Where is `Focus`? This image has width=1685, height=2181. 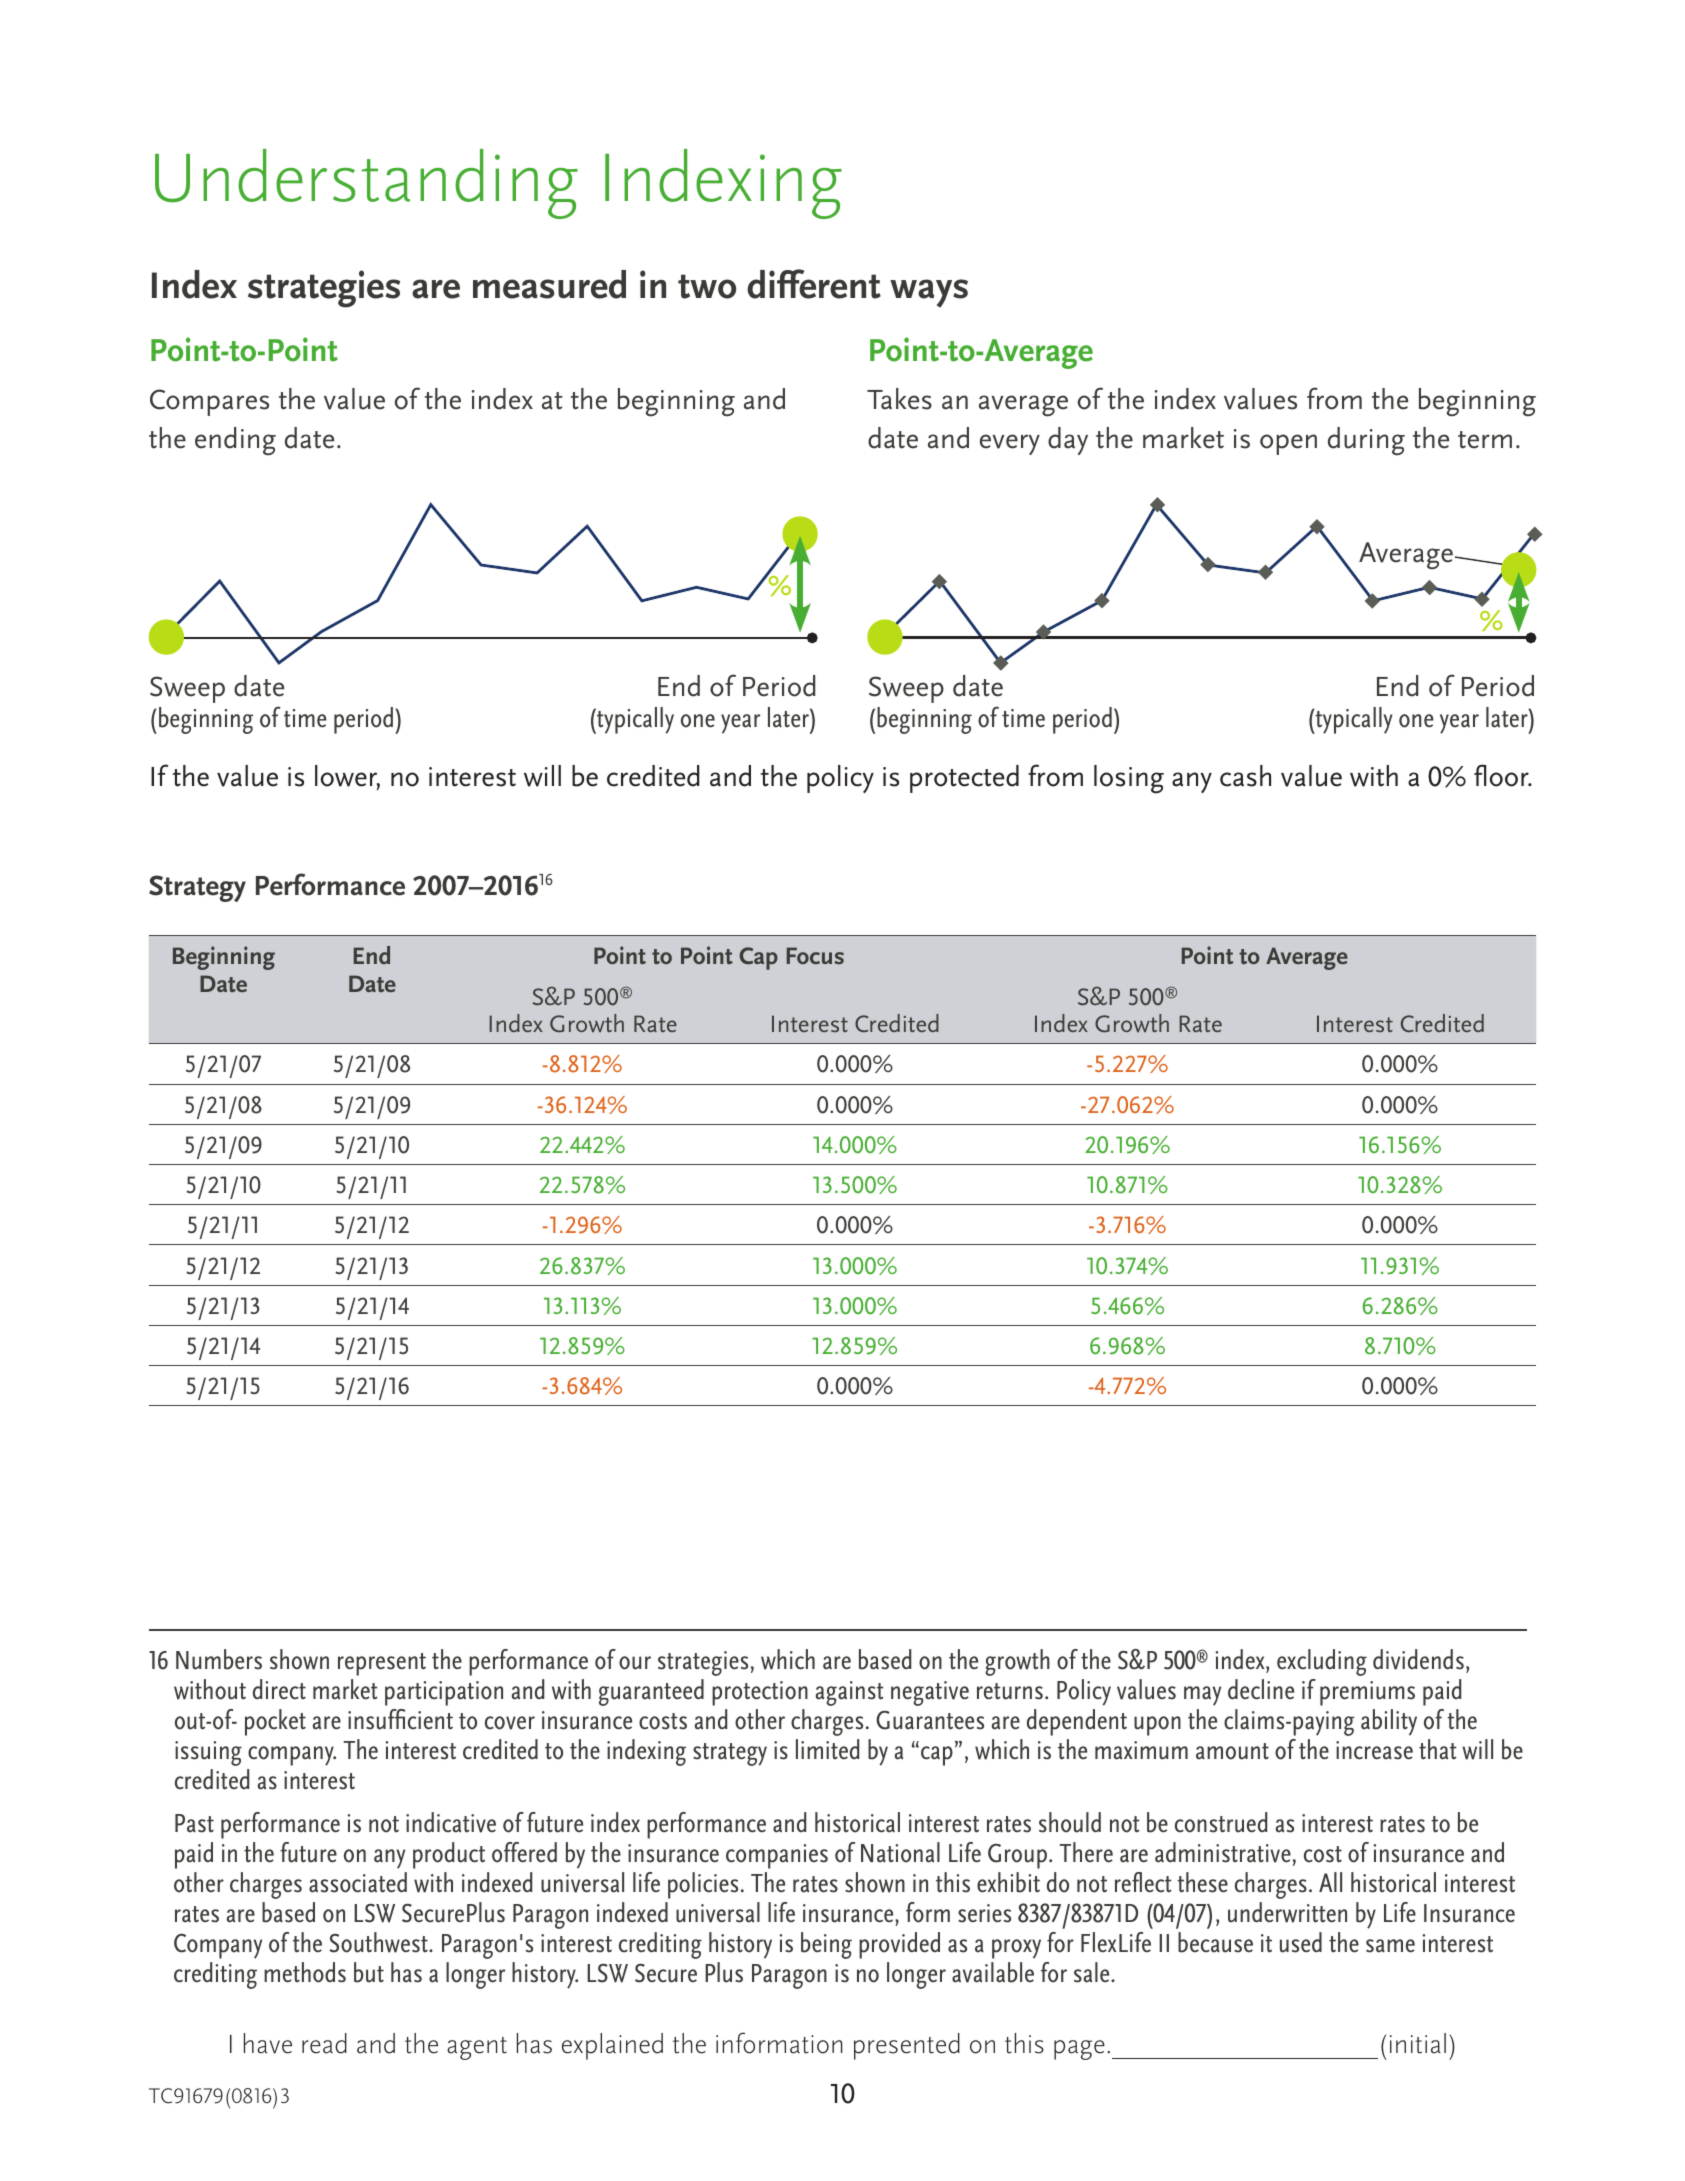
Focus is located at coordinates (815, 955).
